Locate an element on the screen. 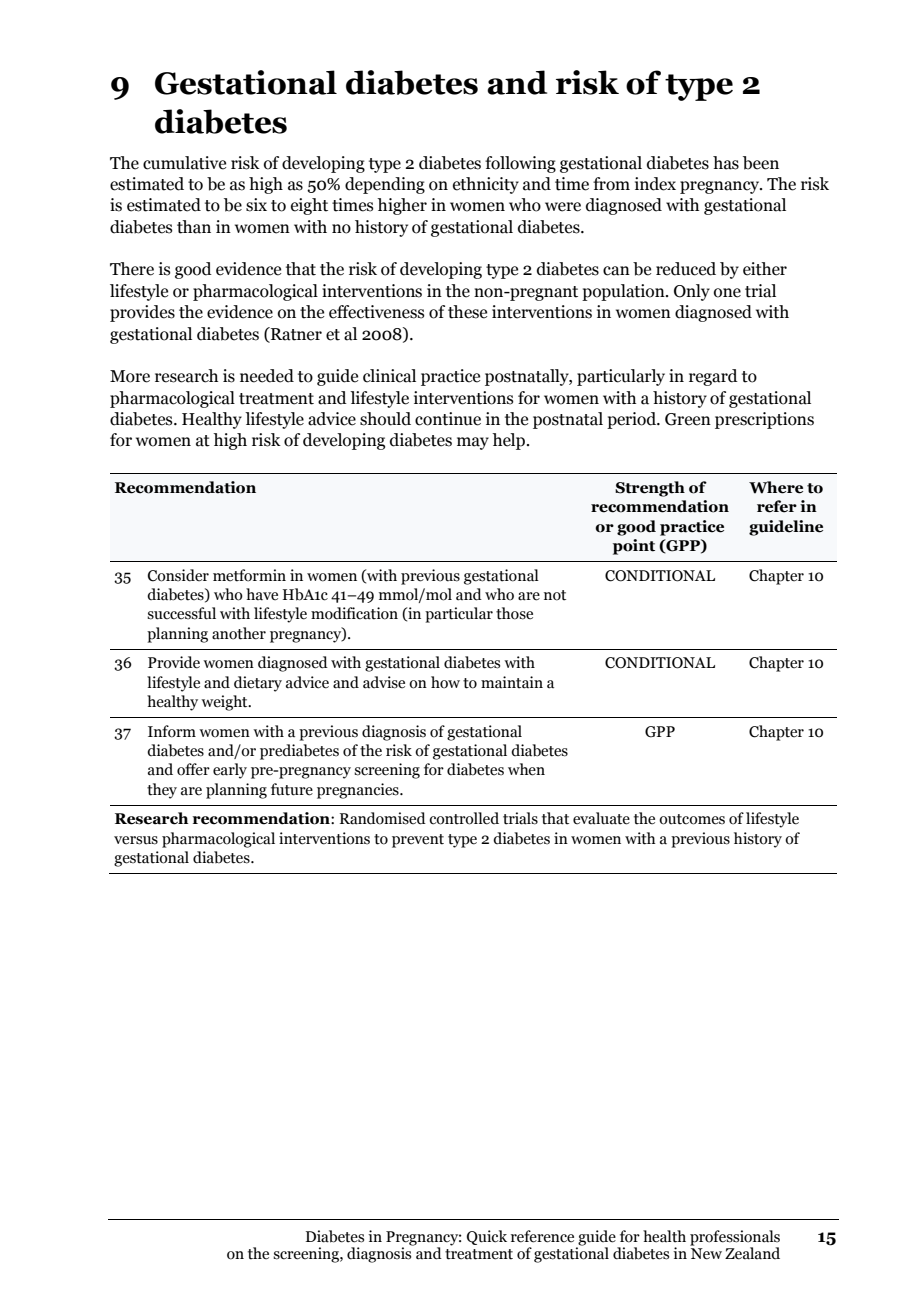  Consider is located at coordinates (178, 575).
